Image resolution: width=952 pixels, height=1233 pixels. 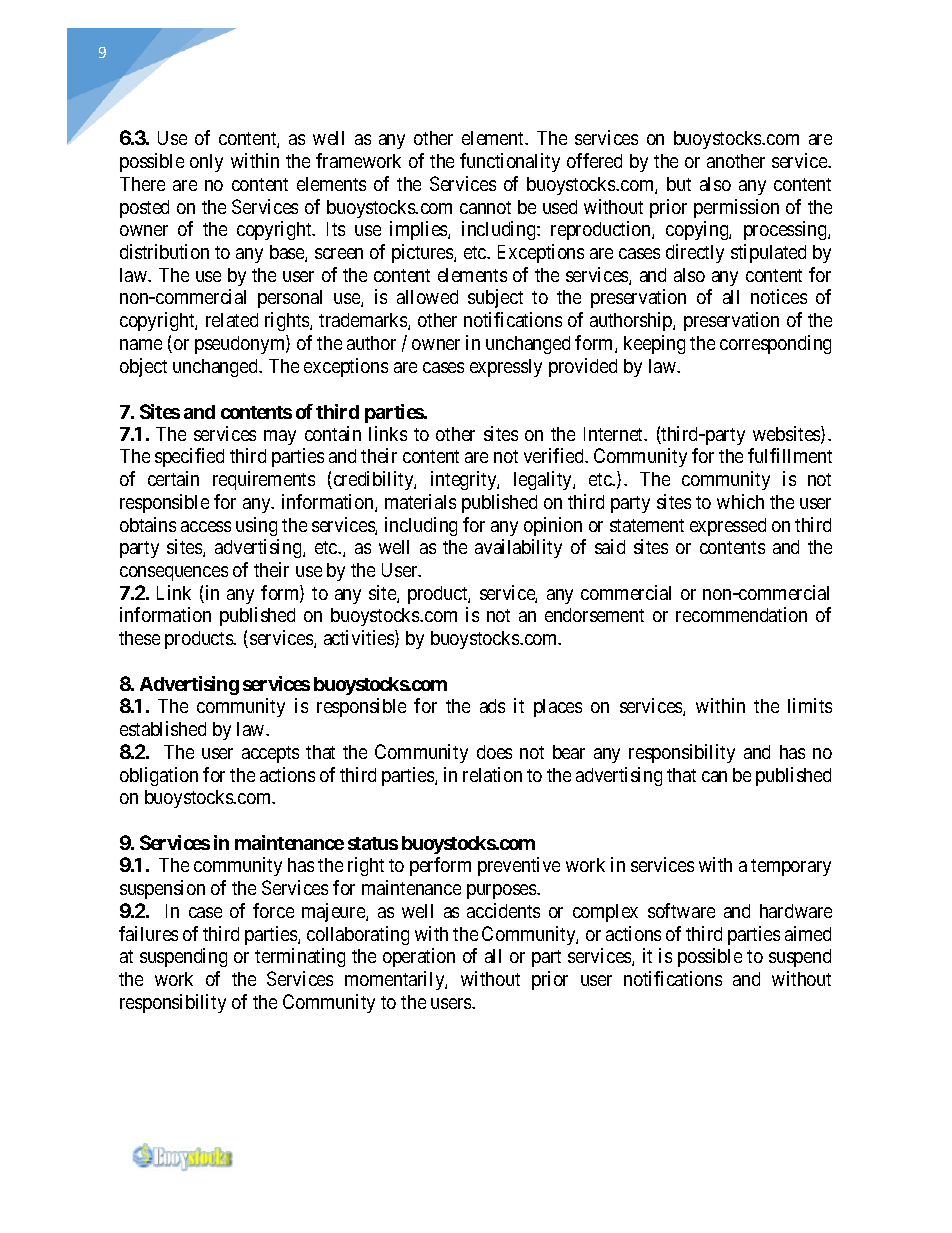 I want to click on only, so click(x=206, y=163).
